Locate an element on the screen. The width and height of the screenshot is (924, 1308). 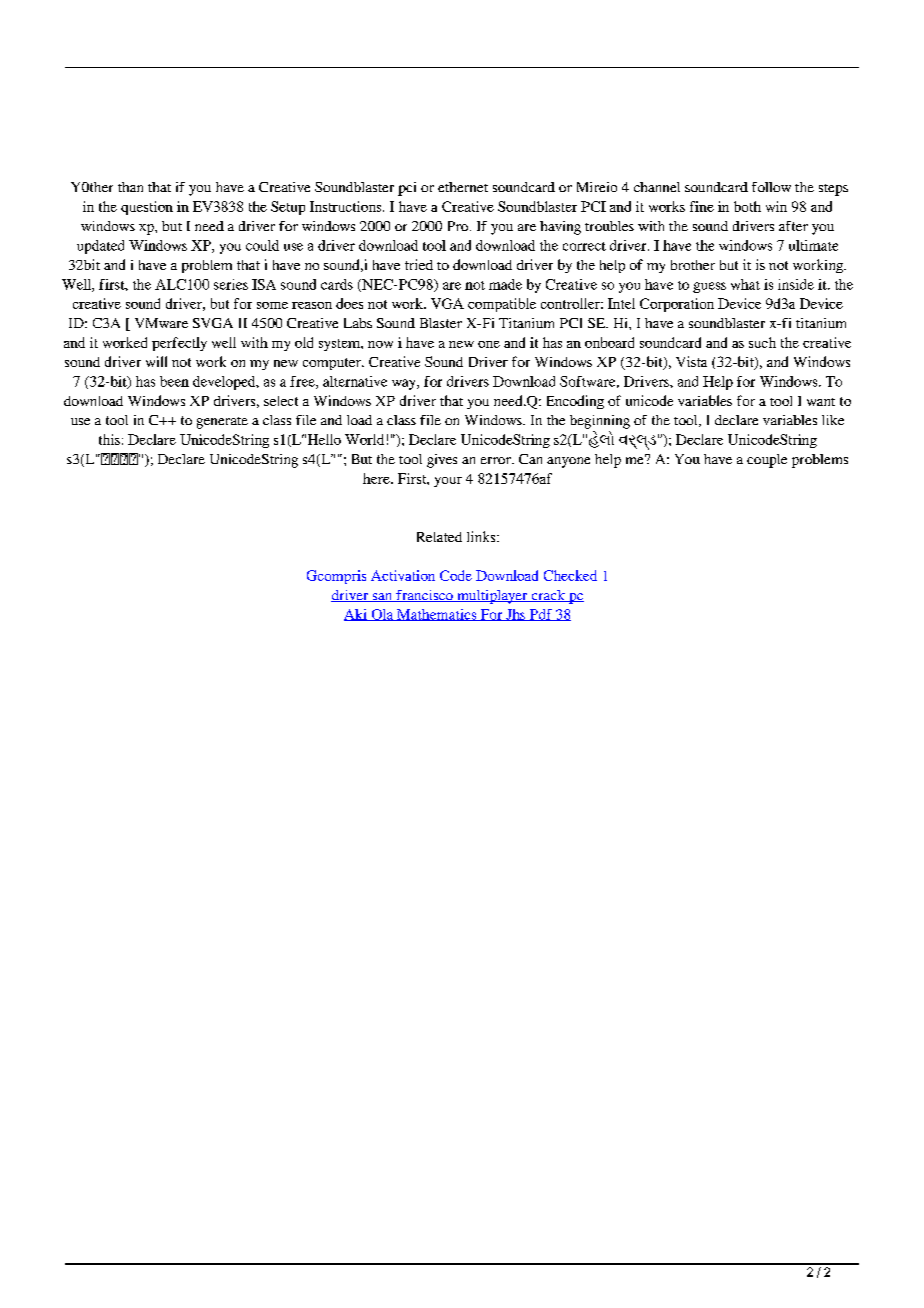
both is located at coordinates (747, 206).
